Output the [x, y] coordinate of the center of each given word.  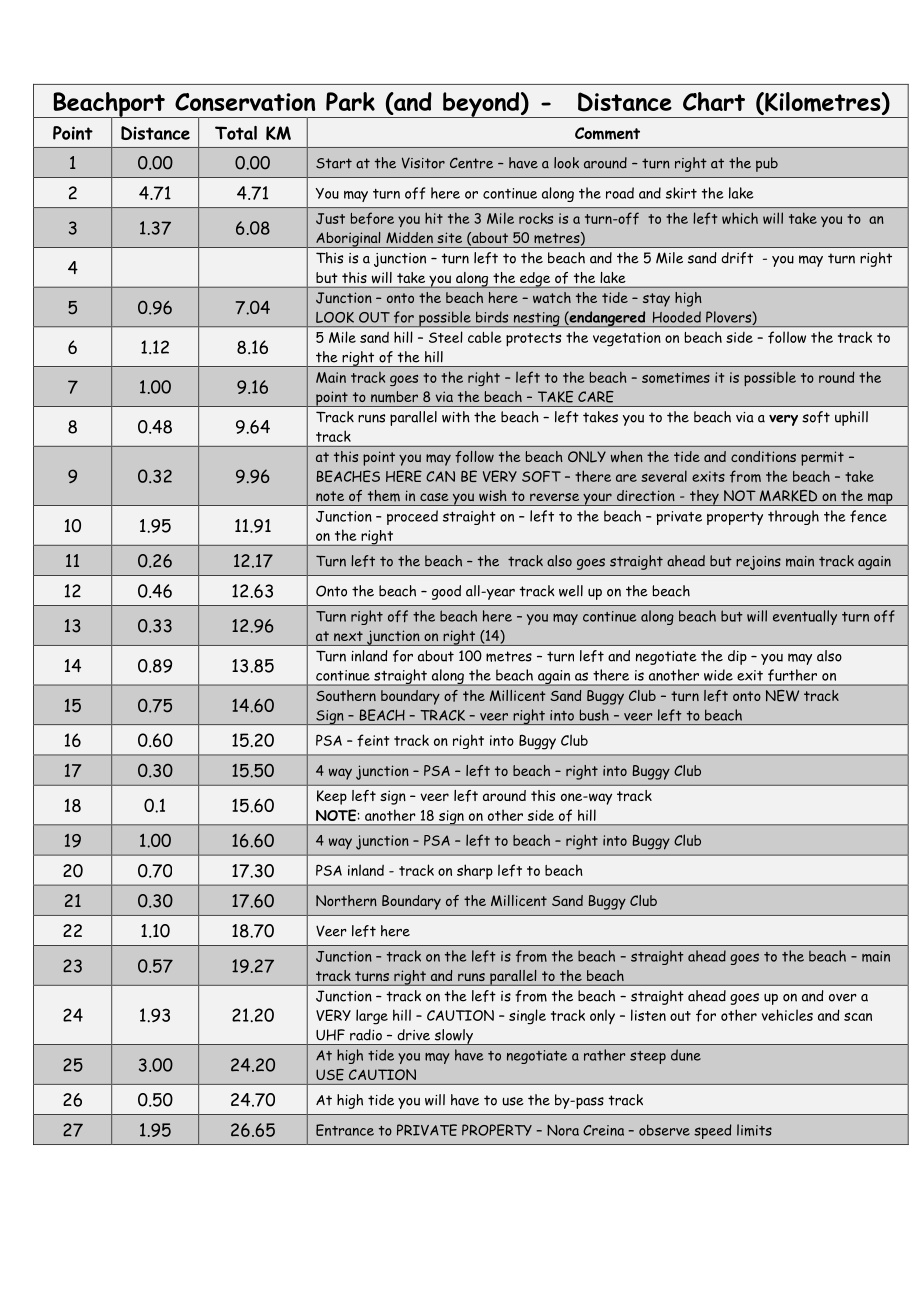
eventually [805, 617]
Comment [607, 133]
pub [767, 164]
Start [334, 163]
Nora [563, 1130]
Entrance [345, 1130]
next [348, 636]
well [571, 591]
